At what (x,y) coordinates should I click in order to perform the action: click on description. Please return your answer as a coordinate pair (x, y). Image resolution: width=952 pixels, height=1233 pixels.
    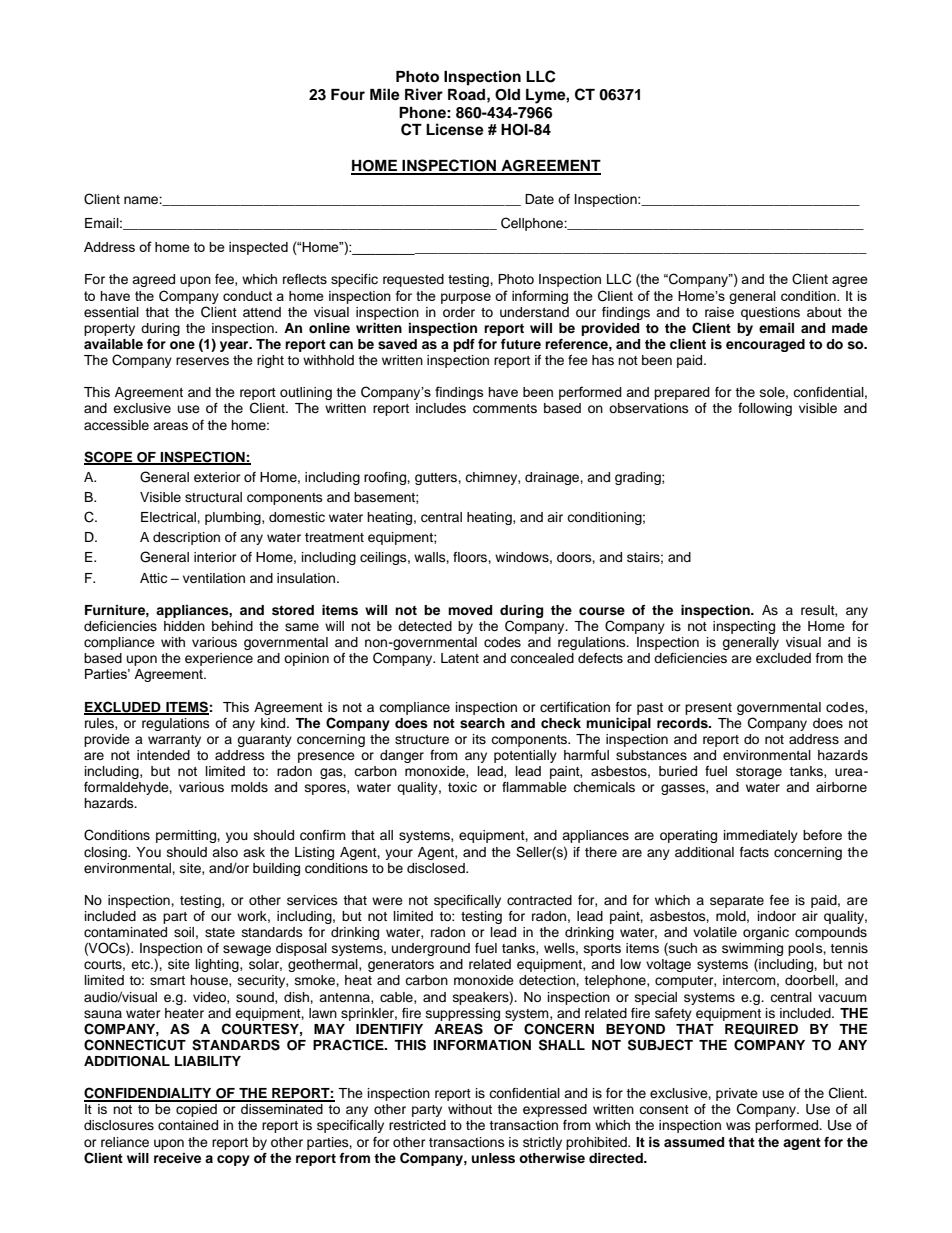
    Looking at the image, I should click on (186, 538).
